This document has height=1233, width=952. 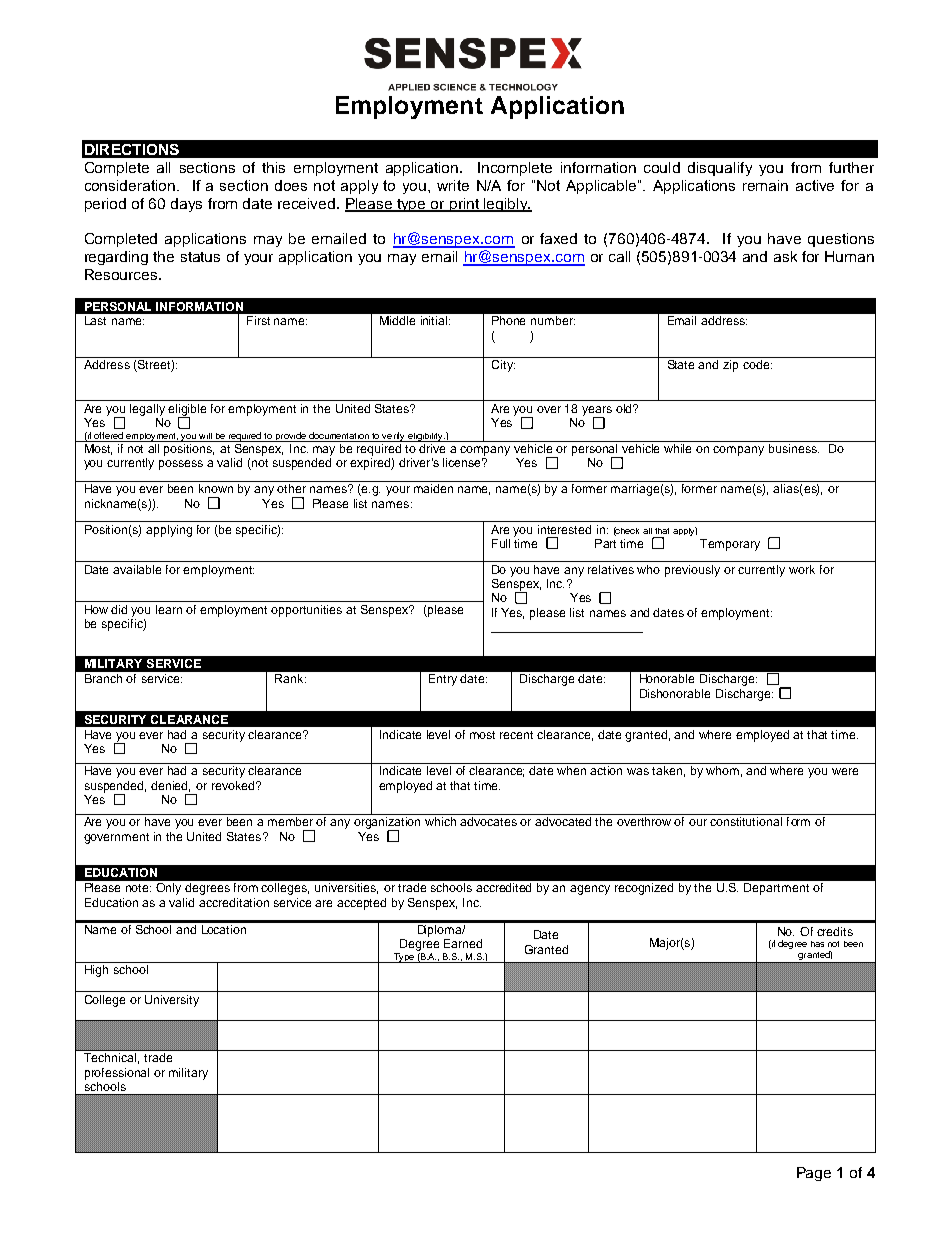 I want to click on Full, so click(x=501, y=543).
